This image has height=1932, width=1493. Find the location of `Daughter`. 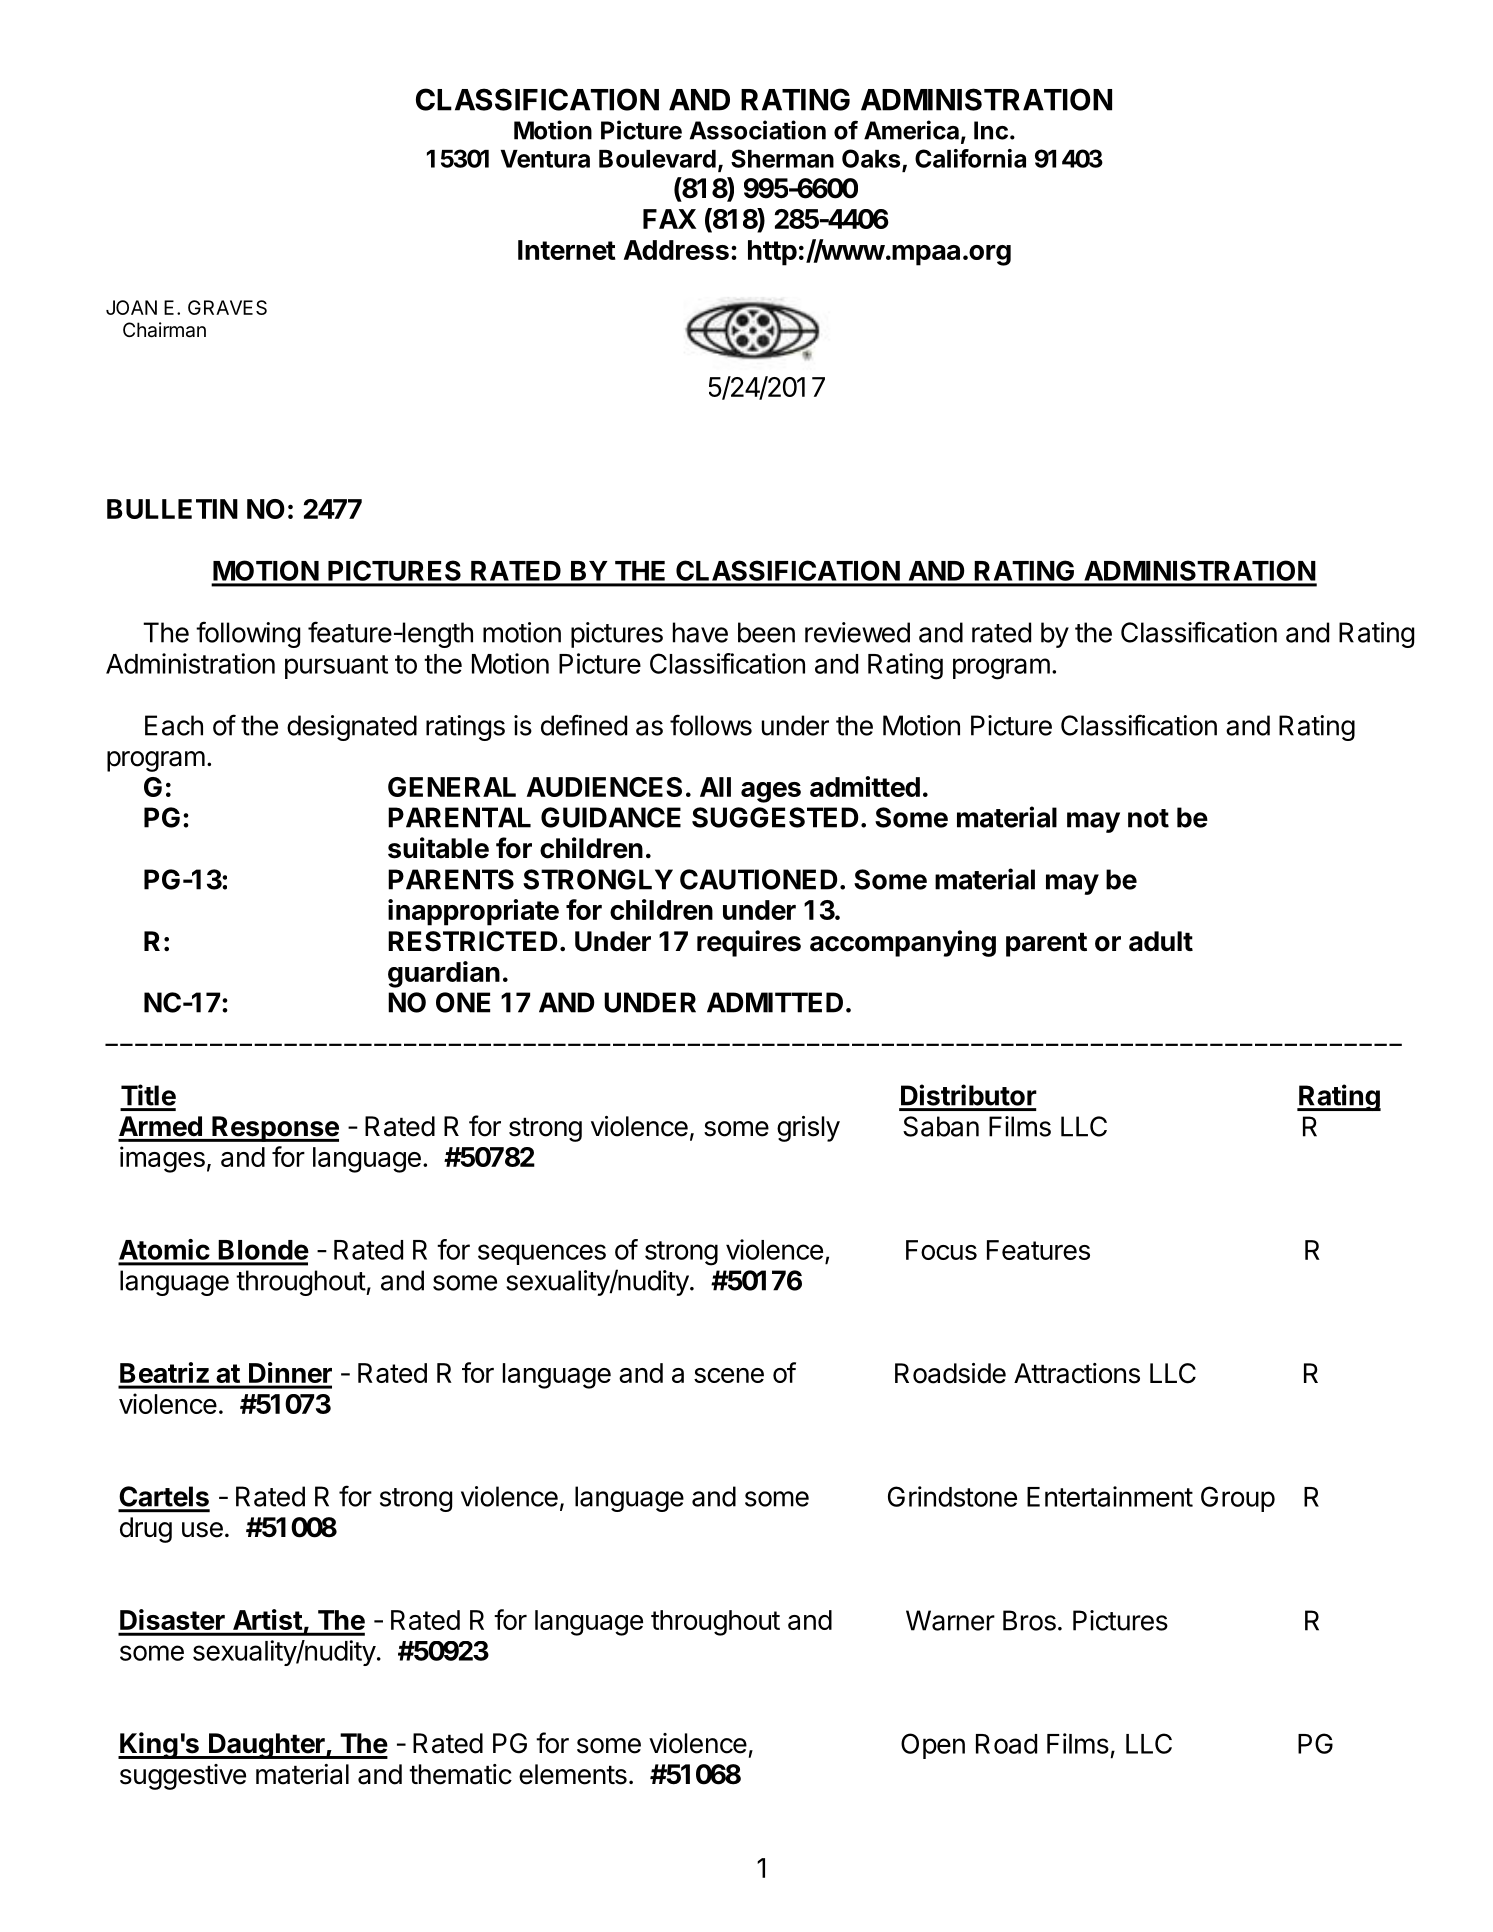

Daughter is located at coordinates (267, 1746).
